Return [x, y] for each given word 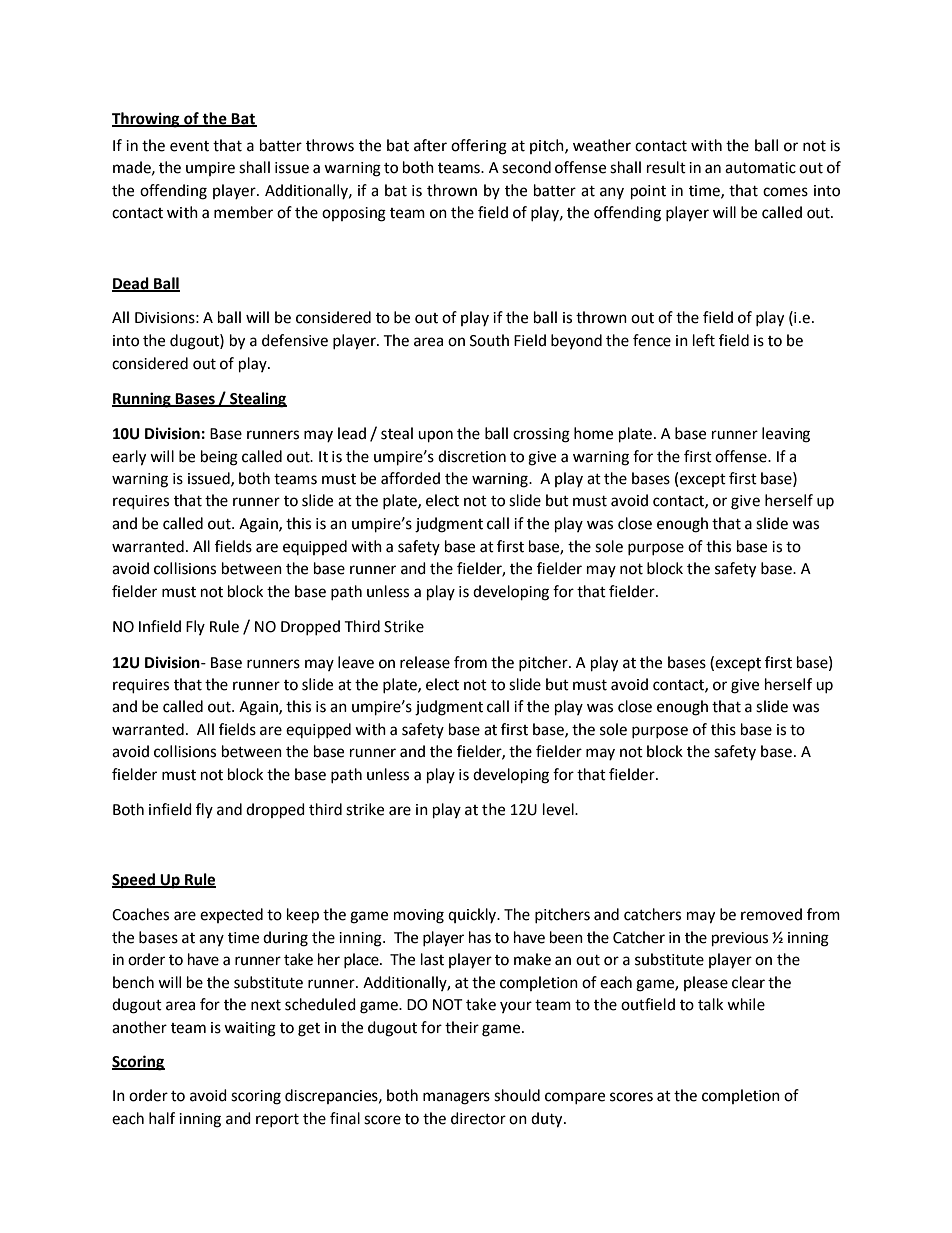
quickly [473, 915]
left [704, 340]
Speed [134, 881]
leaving [786, 435]
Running [142, 400]
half [162, 1118]
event [189, 146]
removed [771, 914]
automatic [760, 168]
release [425, 662]
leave [356, 662]
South [489, 340]
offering [479, 147]
